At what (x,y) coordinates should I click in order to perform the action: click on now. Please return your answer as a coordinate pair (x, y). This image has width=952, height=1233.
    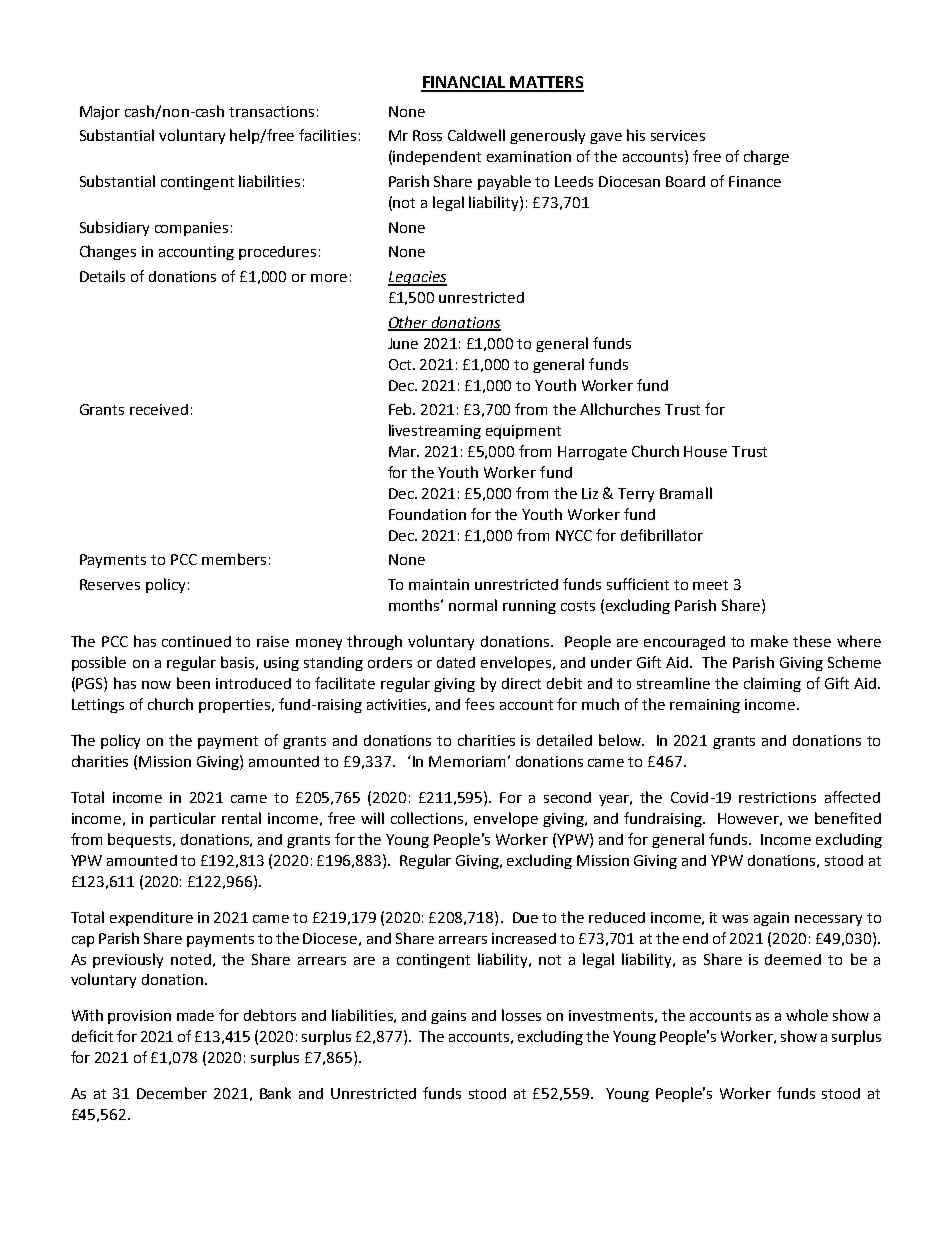
    Looking at the image, I should click on (156, 685).
